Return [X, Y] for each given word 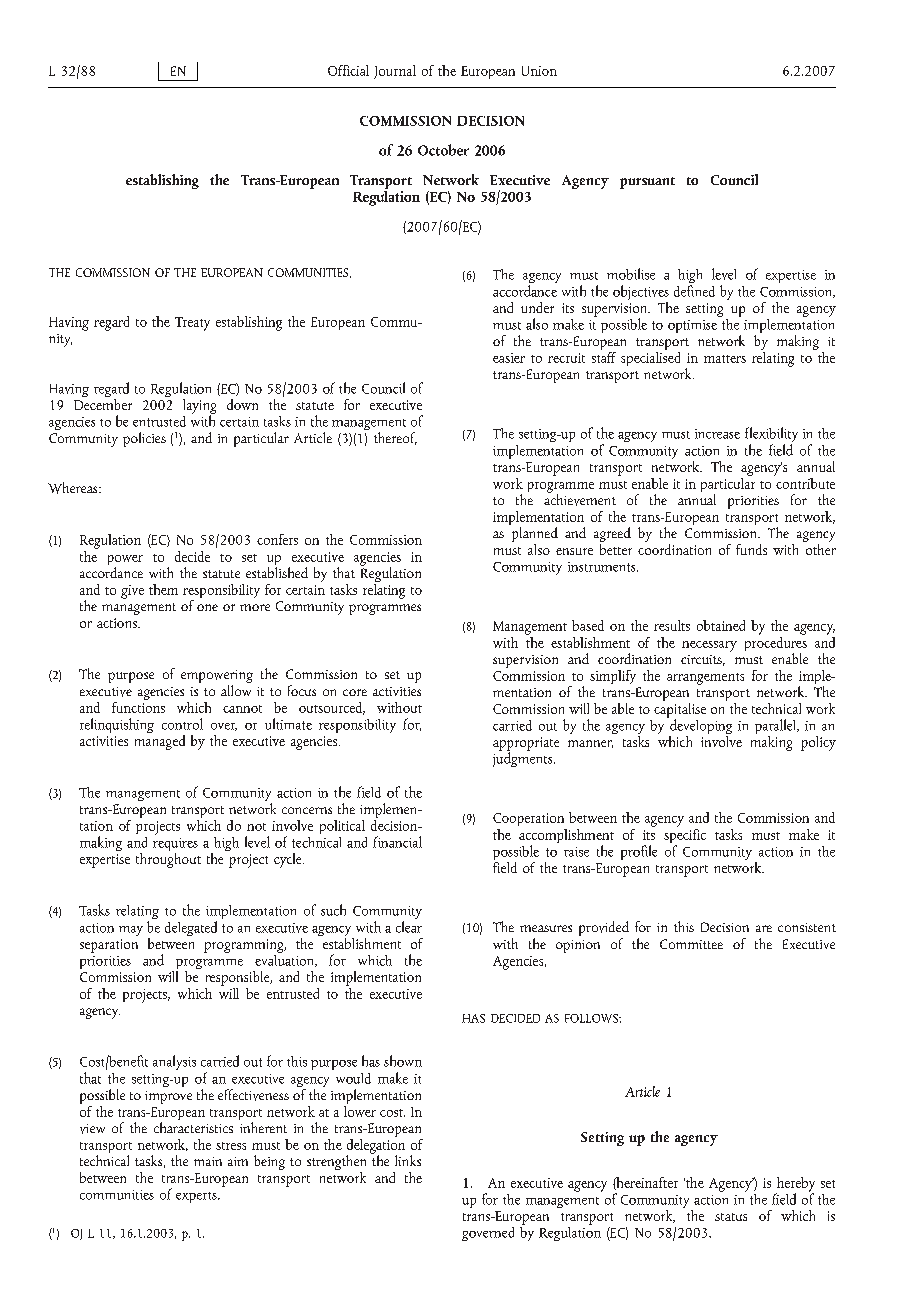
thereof [395, 438]
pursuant [647, 183]
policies [144, 439]
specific [685, 836]
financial [397, 842]
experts [197, 1197]
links [408, 1160]
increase [717, 434]
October [443, 150]
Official [348, 70]
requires [175, 846]
